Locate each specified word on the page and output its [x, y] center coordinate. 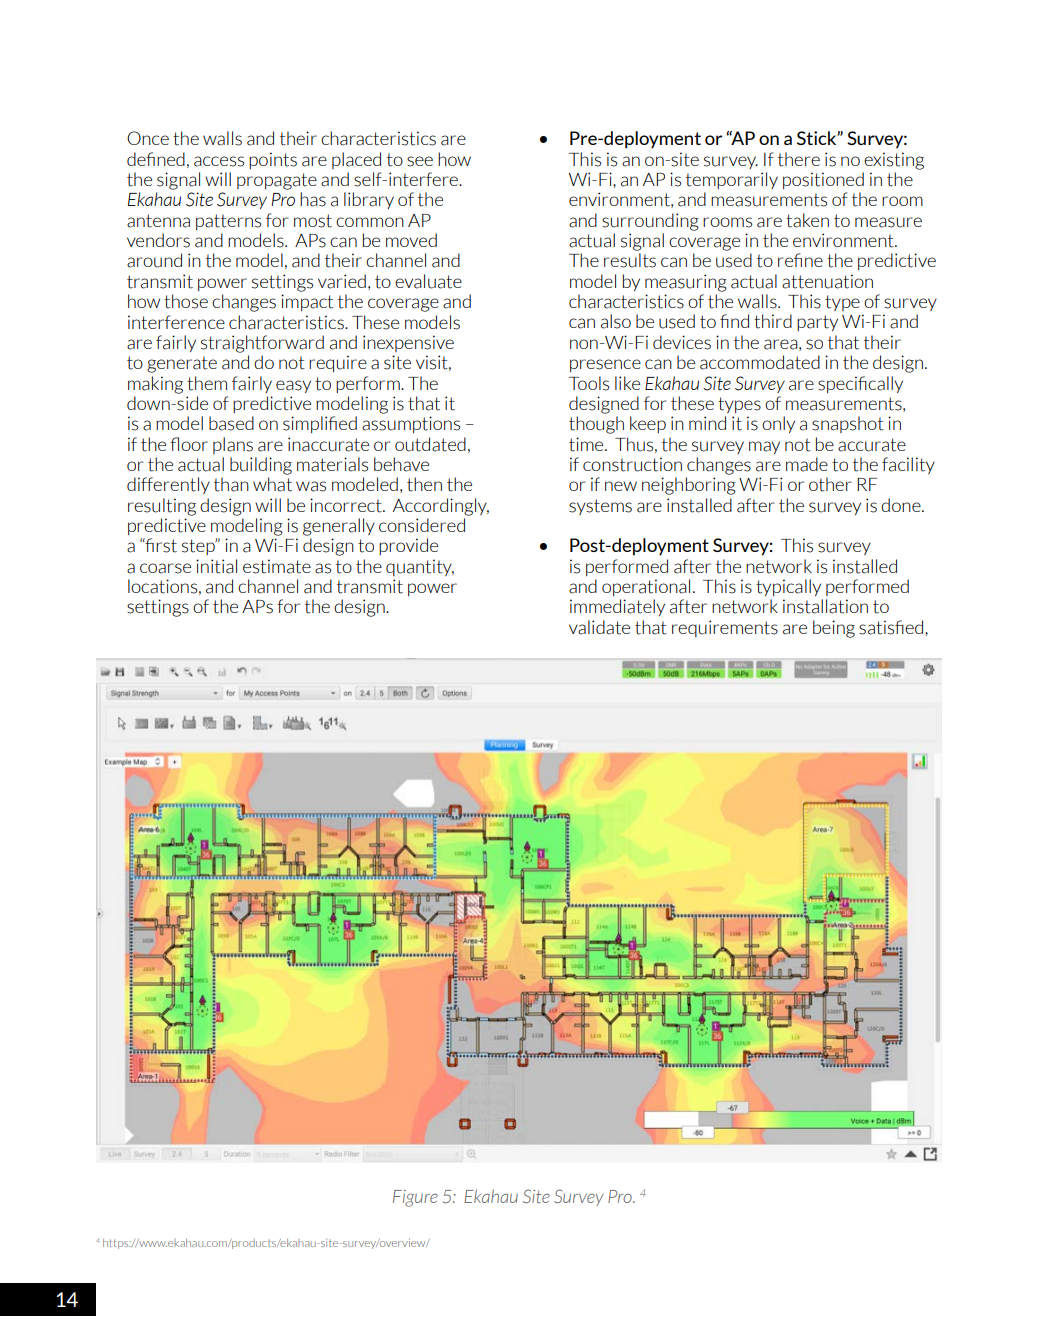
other [830, 484]
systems [600, 507]
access [219, 161]
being [834, 629]
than [231, 484]
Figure [415, 1198]
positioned [823, 180]
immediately [617, 607]
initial [216, 566]
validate [599, 627]
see [420, 161]
